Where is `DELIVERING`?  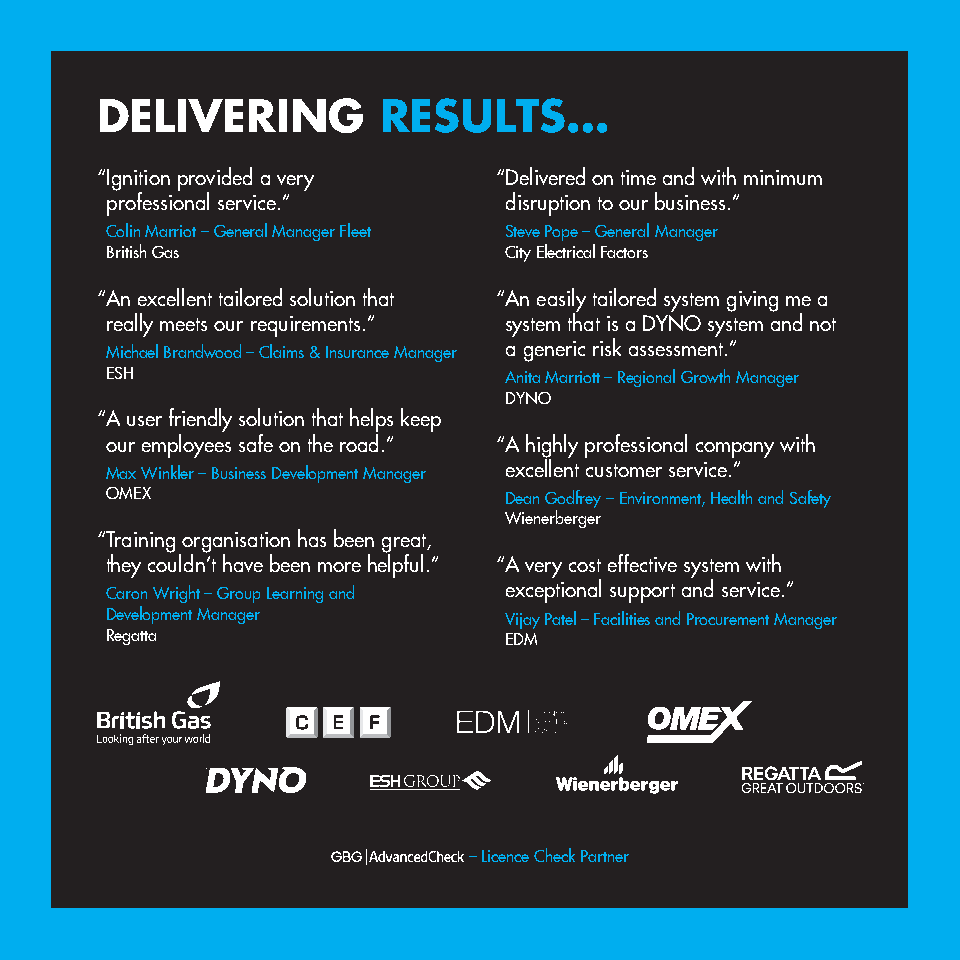
DELIVERING is located at coordinates (231, 115).
